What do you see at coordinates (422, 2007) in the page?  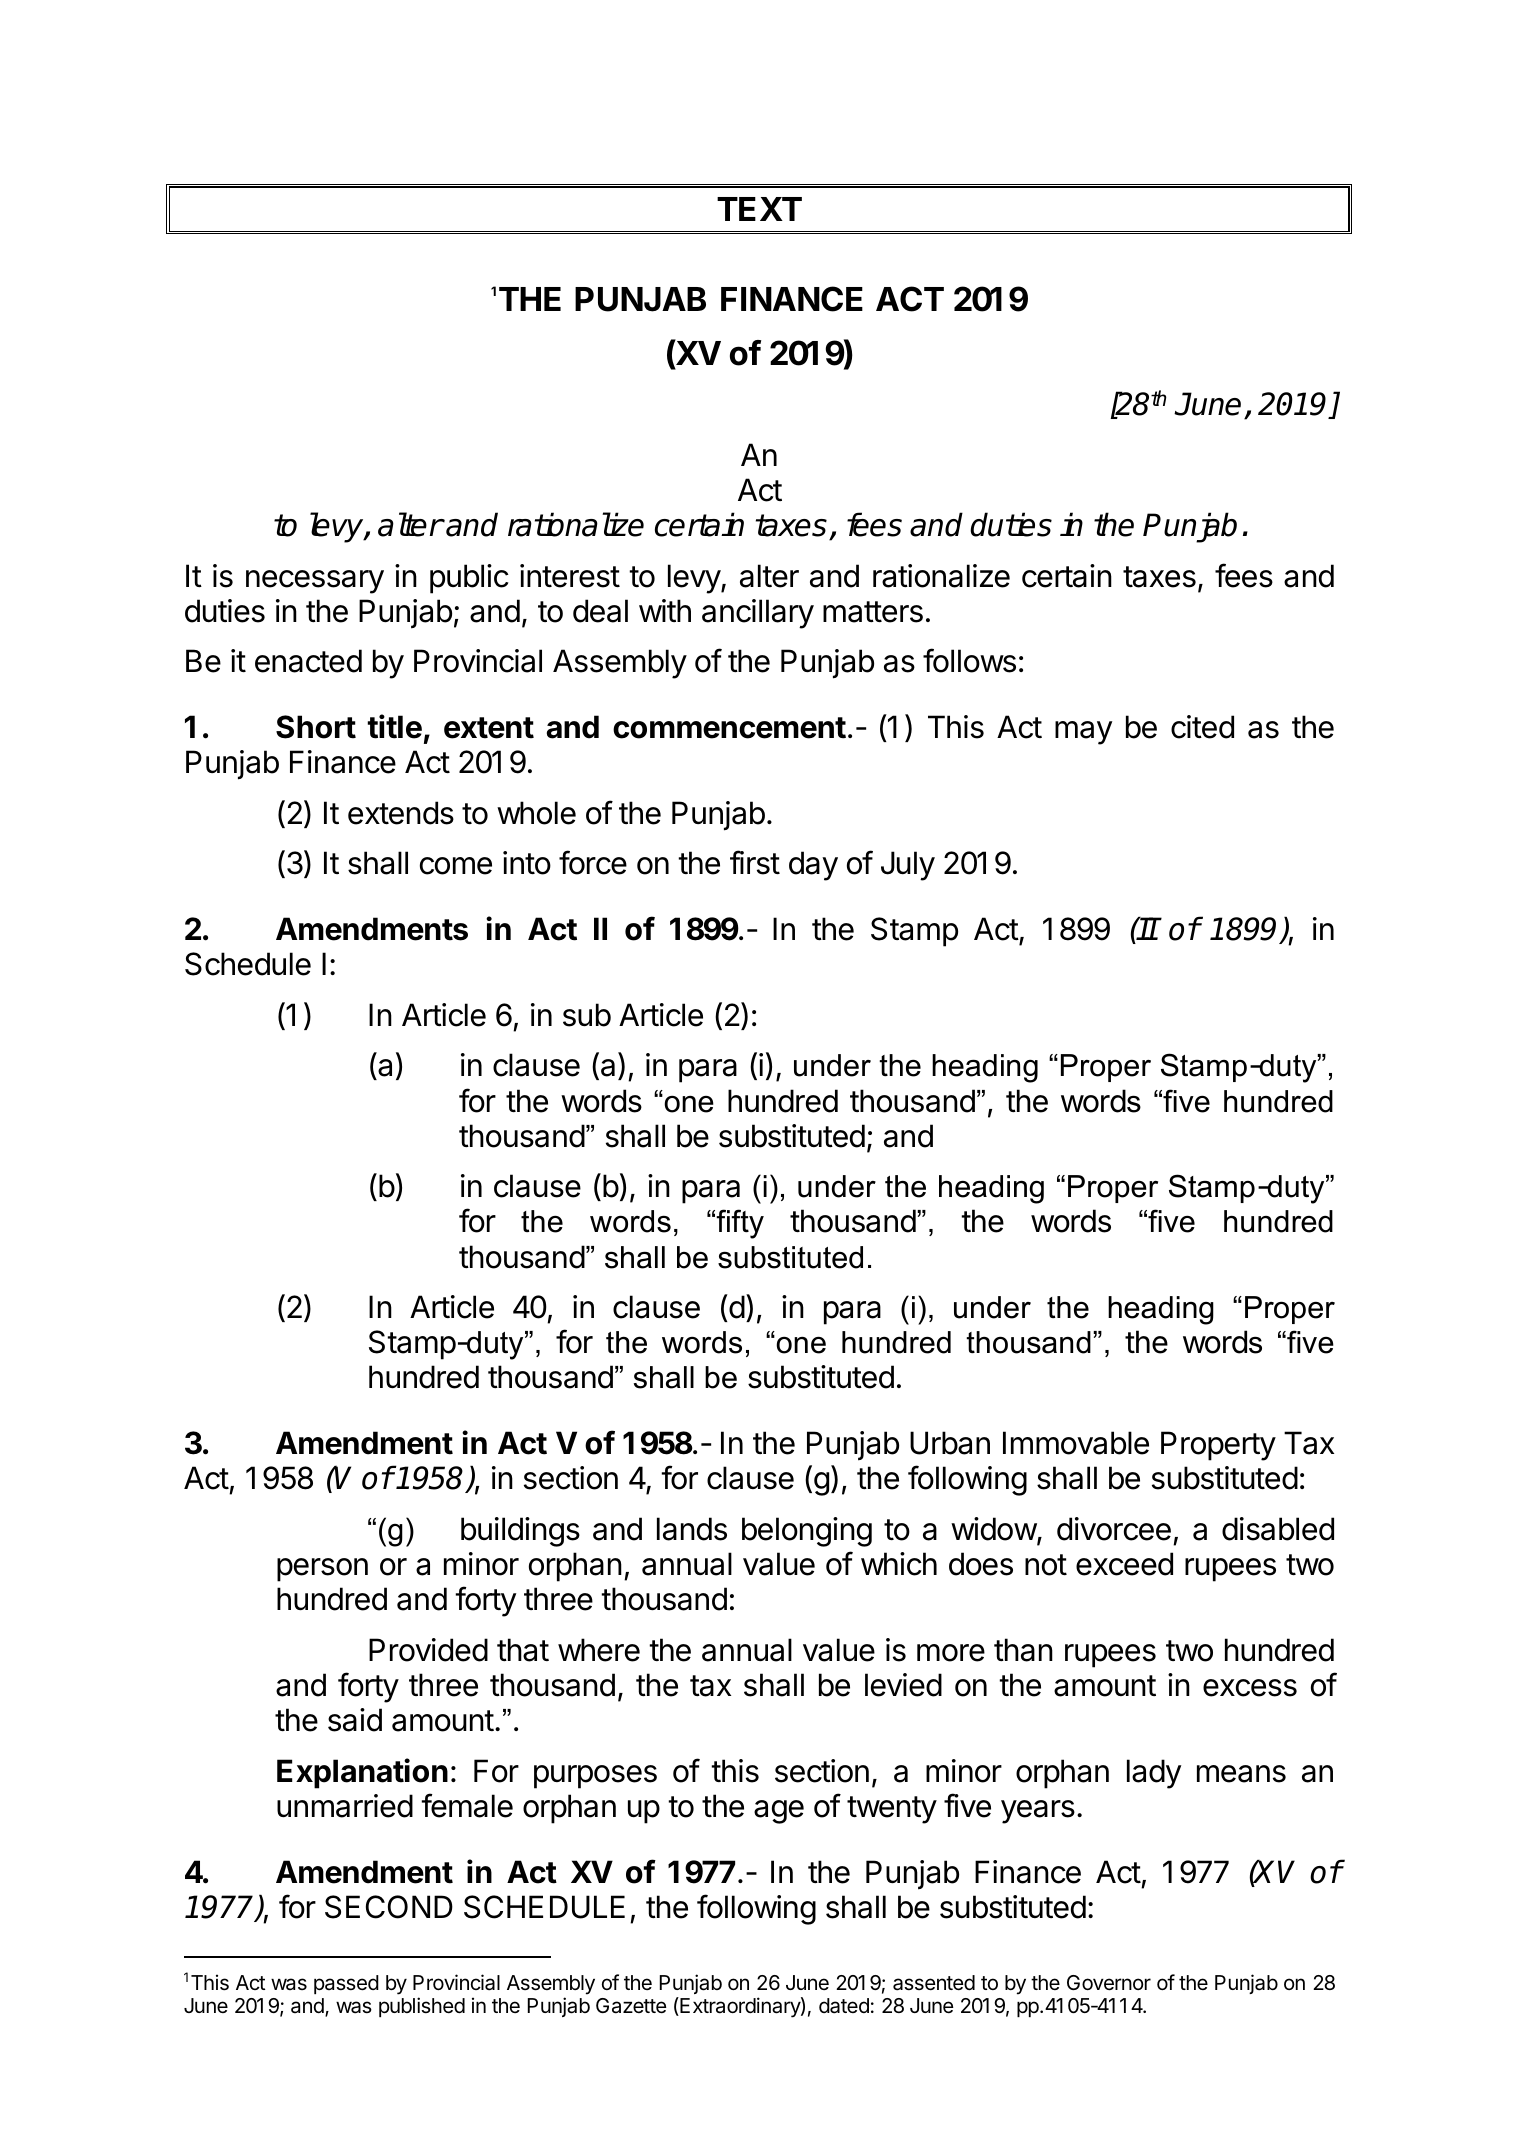 I see `published` at bounding box center [422, 2007].
